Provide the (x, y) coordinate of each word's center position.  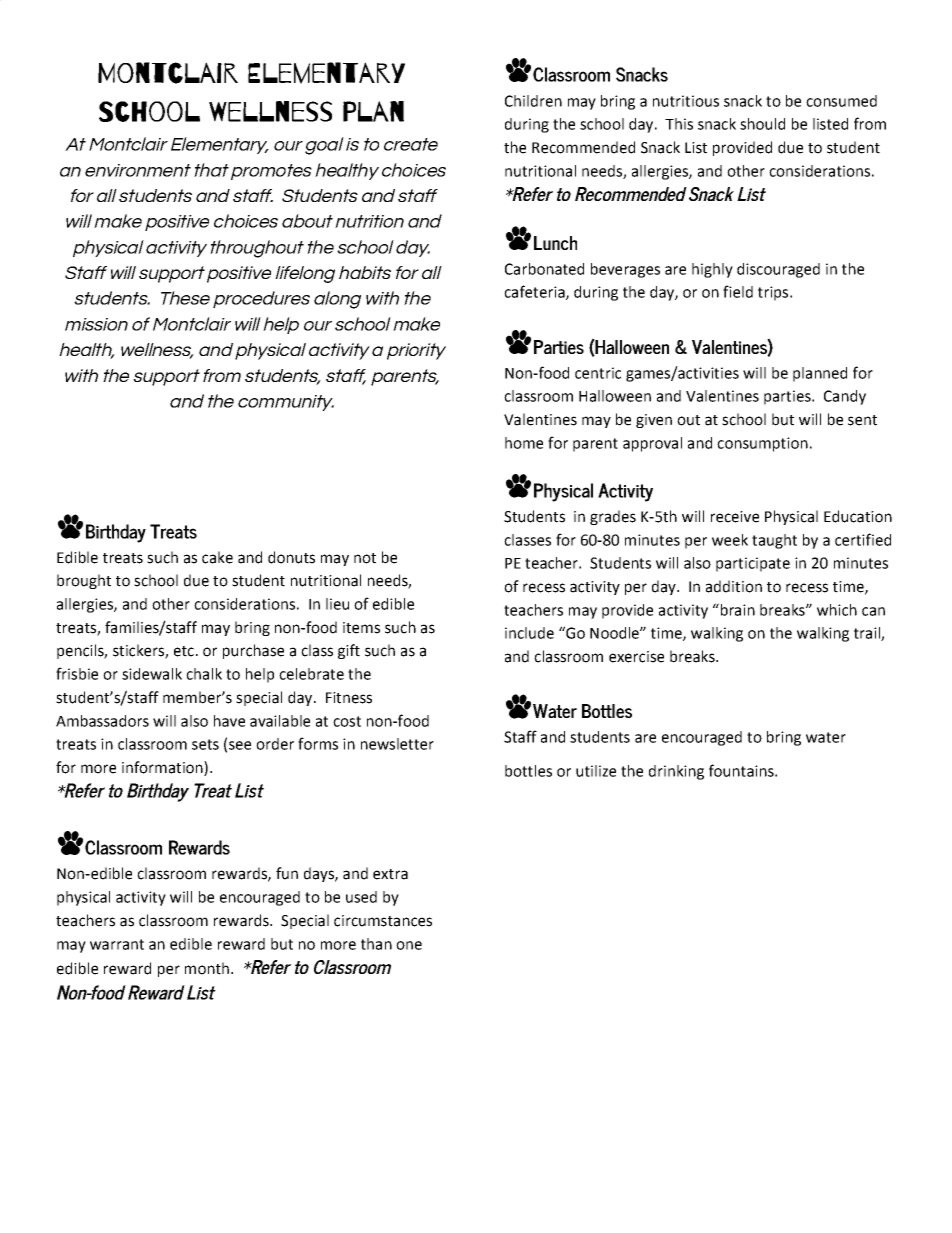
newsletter (397, 744)
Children (533, 101)
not (365, 558)
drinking (676, 772)
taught (774, 541)
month (207, 968)
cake (217, 557)
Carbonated (544, 269)
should (762, 124)
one (409, 945)
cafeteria (535, 292)
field (738, 291)
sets (205, 744)
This (679, 124)
